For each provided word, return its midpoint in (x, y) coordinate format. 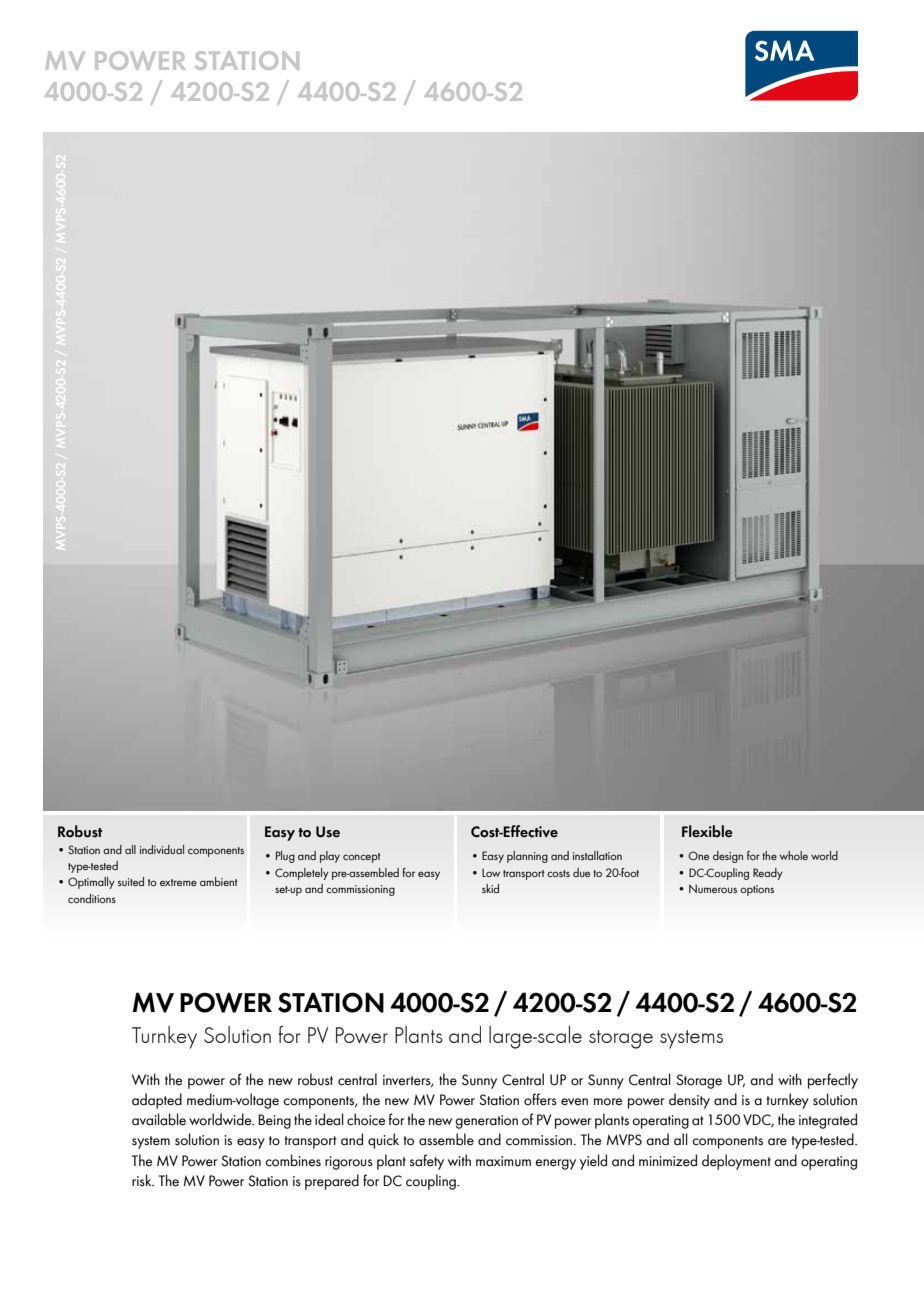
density (689, 1101)
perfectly (833, 1081)
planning (527, 857)
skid (490, 888)
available (159, 1119)
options (757, 890)
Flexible (707, 831)
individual (162, 849)
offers (540, 1099)
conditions (92, 898)
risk (143, 1180)
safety (427, 1162)
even (574, 1102)
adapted (157, 1101)
